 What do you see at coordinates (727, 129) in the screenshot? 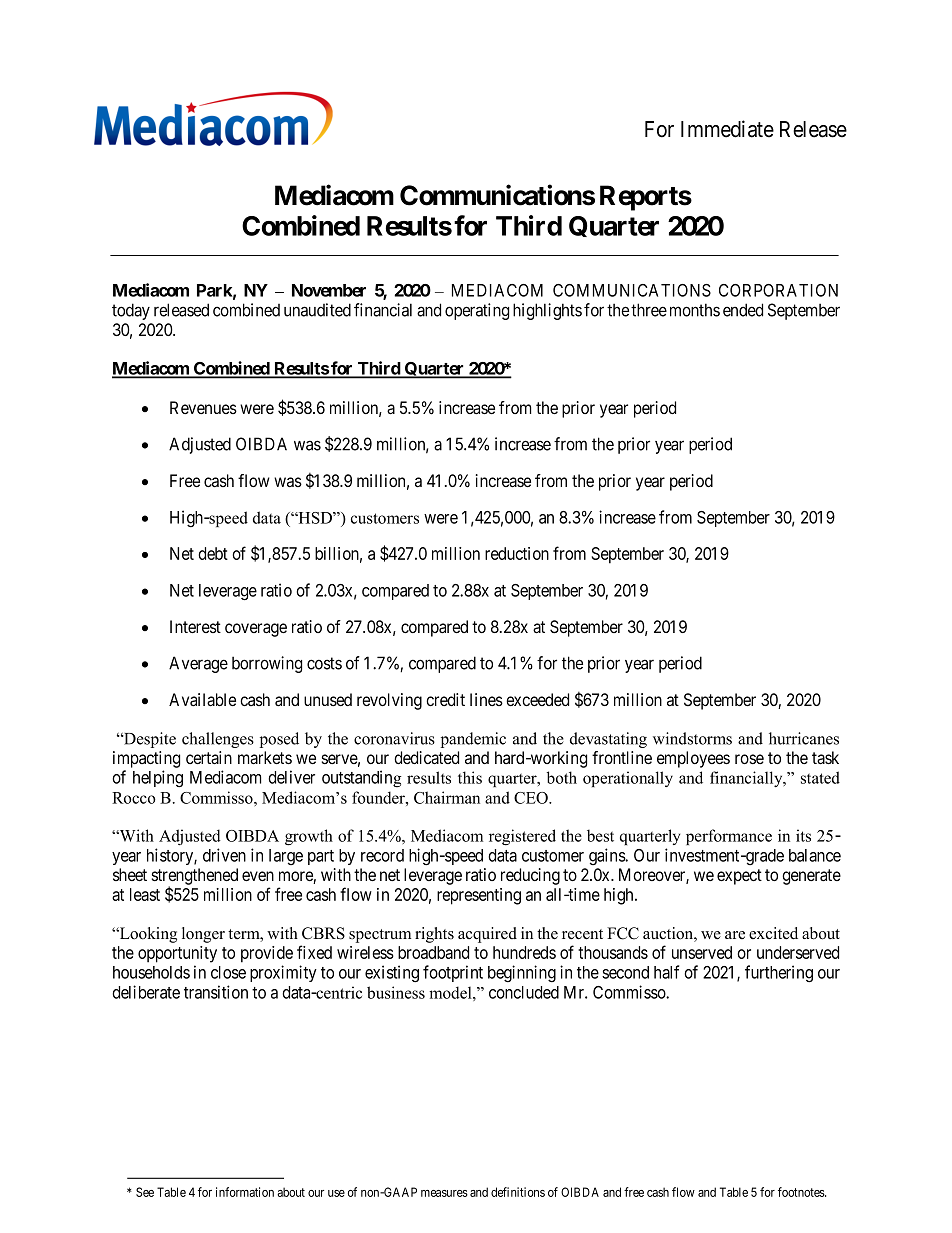
I see `Immediate` at bounding box center [727, 129].
